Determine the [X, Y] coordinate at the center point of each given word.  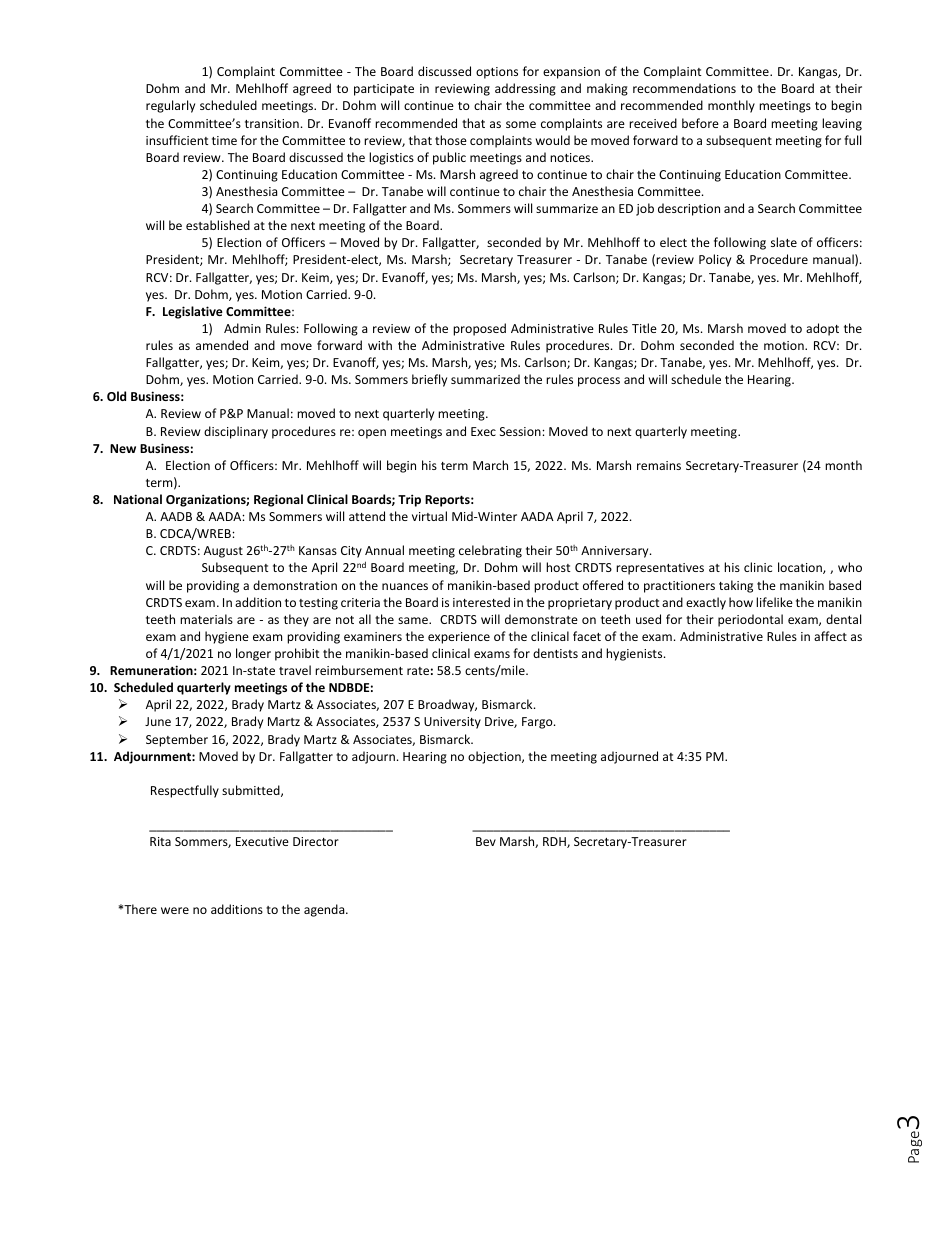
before [700, 123]
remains [659, 465]
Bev [486, 841]
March [490, 465]
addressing [525, 89]
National [138, 499]
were [175, 910]
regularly [170, 106]
